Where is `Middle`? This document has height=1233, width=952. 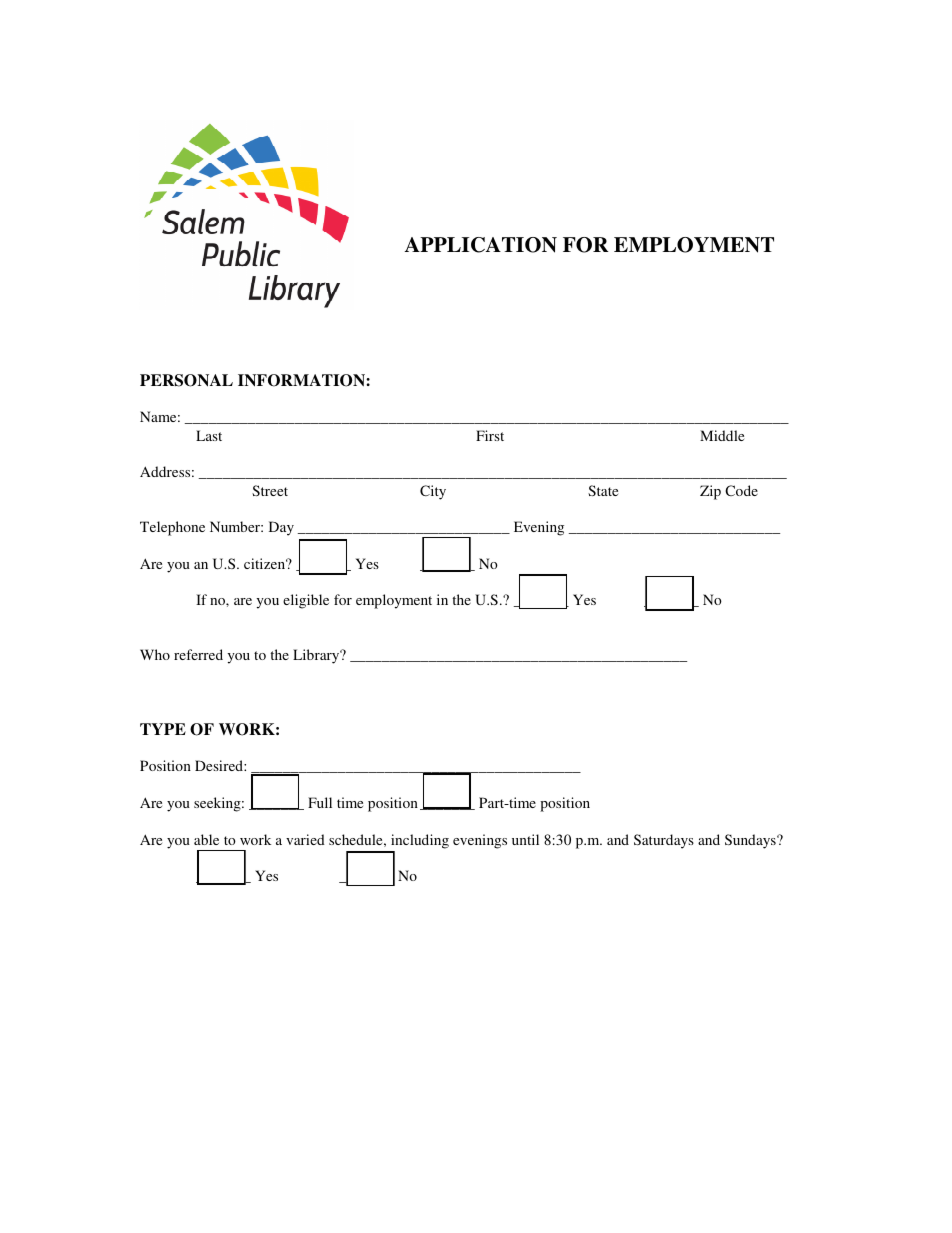
Middle is located at coordinates (722, 435).
